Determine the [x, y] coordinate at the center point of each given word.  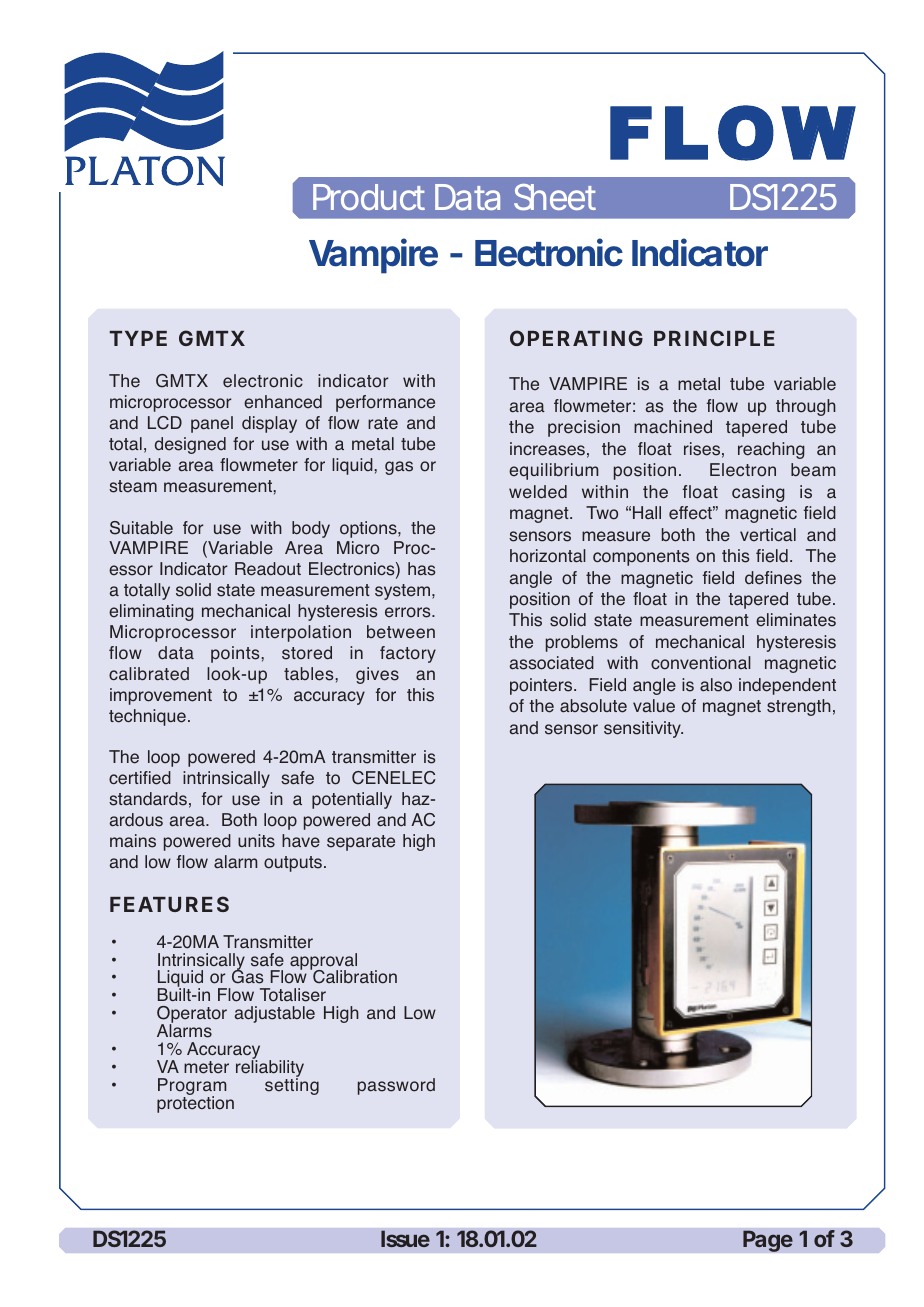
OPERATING [576, 338]
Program [192, 1088]
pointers [542, 686]
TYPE [138, 338]
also [716, 685]
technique [147, 717]
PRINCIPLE [714, 338]
